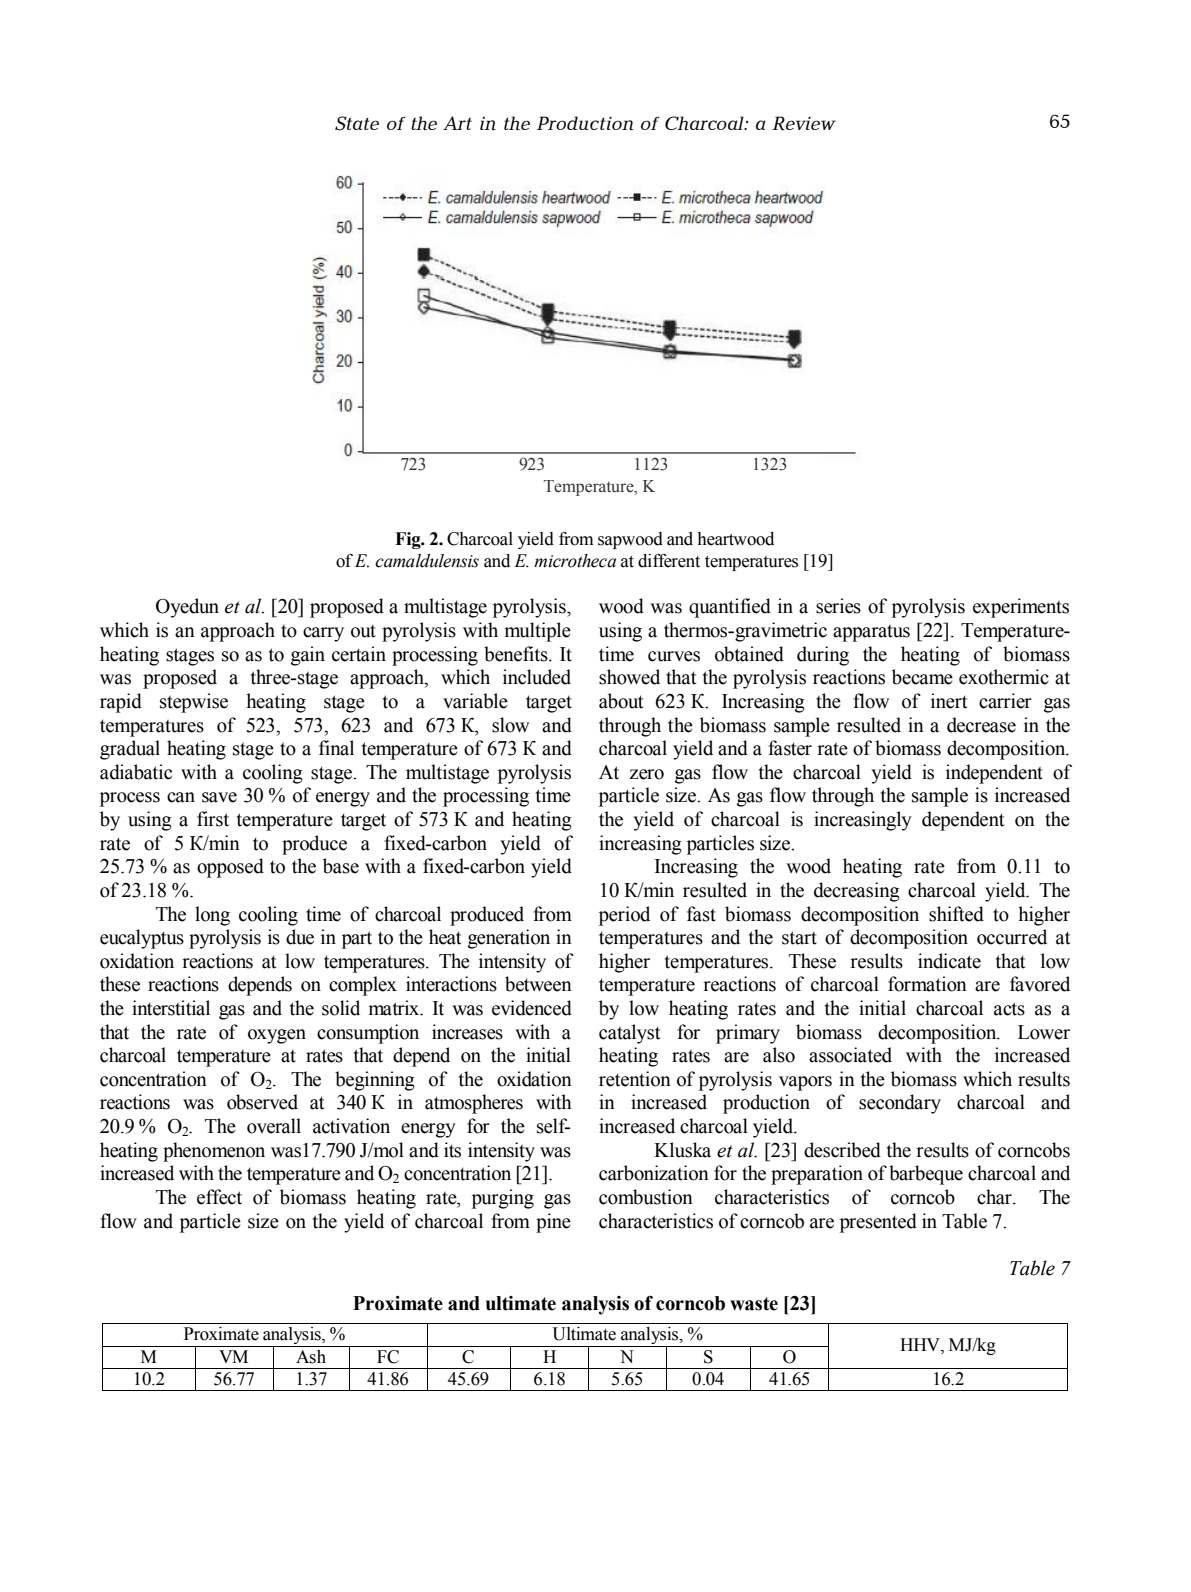 This screenshot has height=1592, width=1191. What do you see at coordinates (624, 916) in the screenshot?
I see `period` at bounding box center [624, 916].
